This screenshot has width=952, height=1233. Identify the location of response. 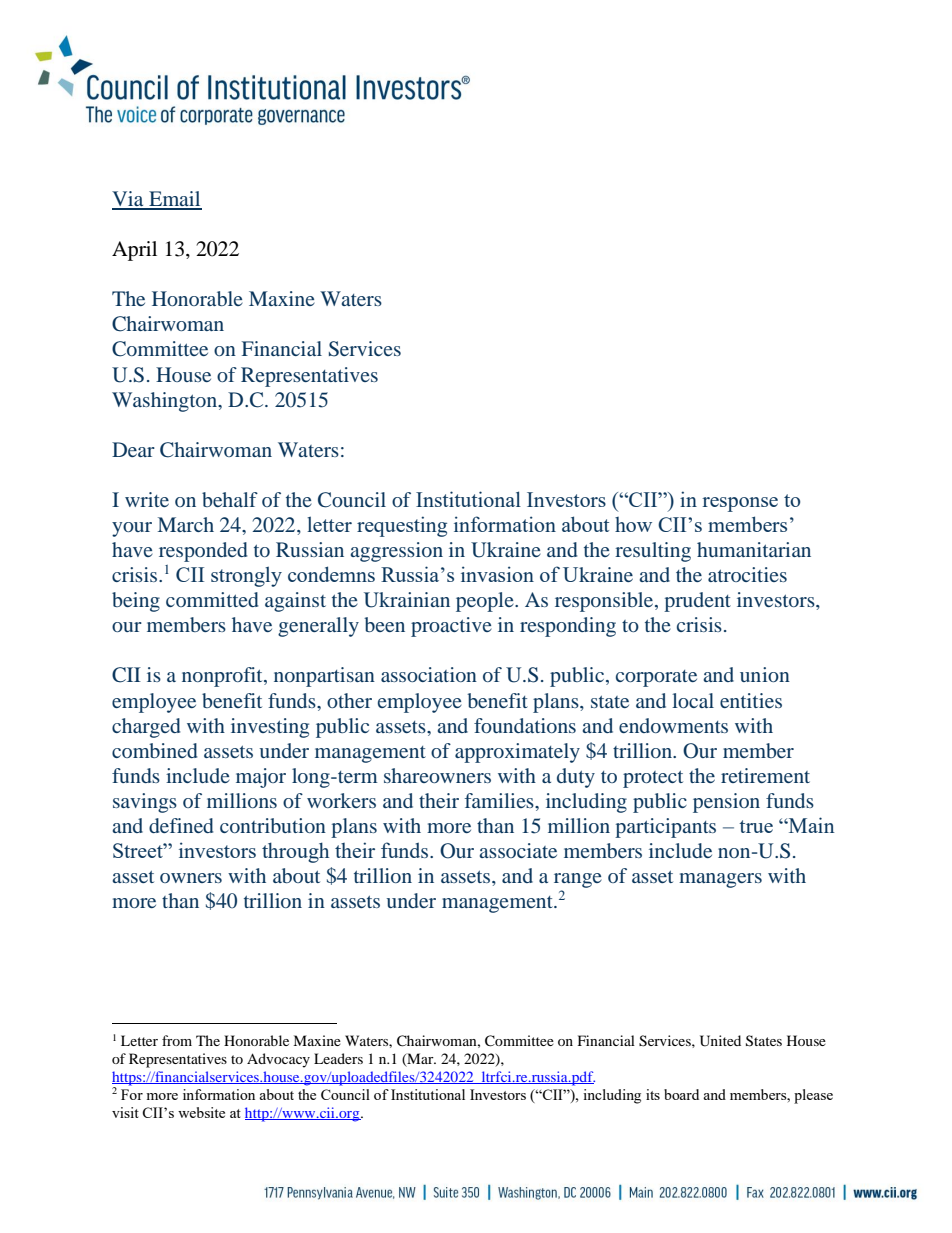
(740, 504).
